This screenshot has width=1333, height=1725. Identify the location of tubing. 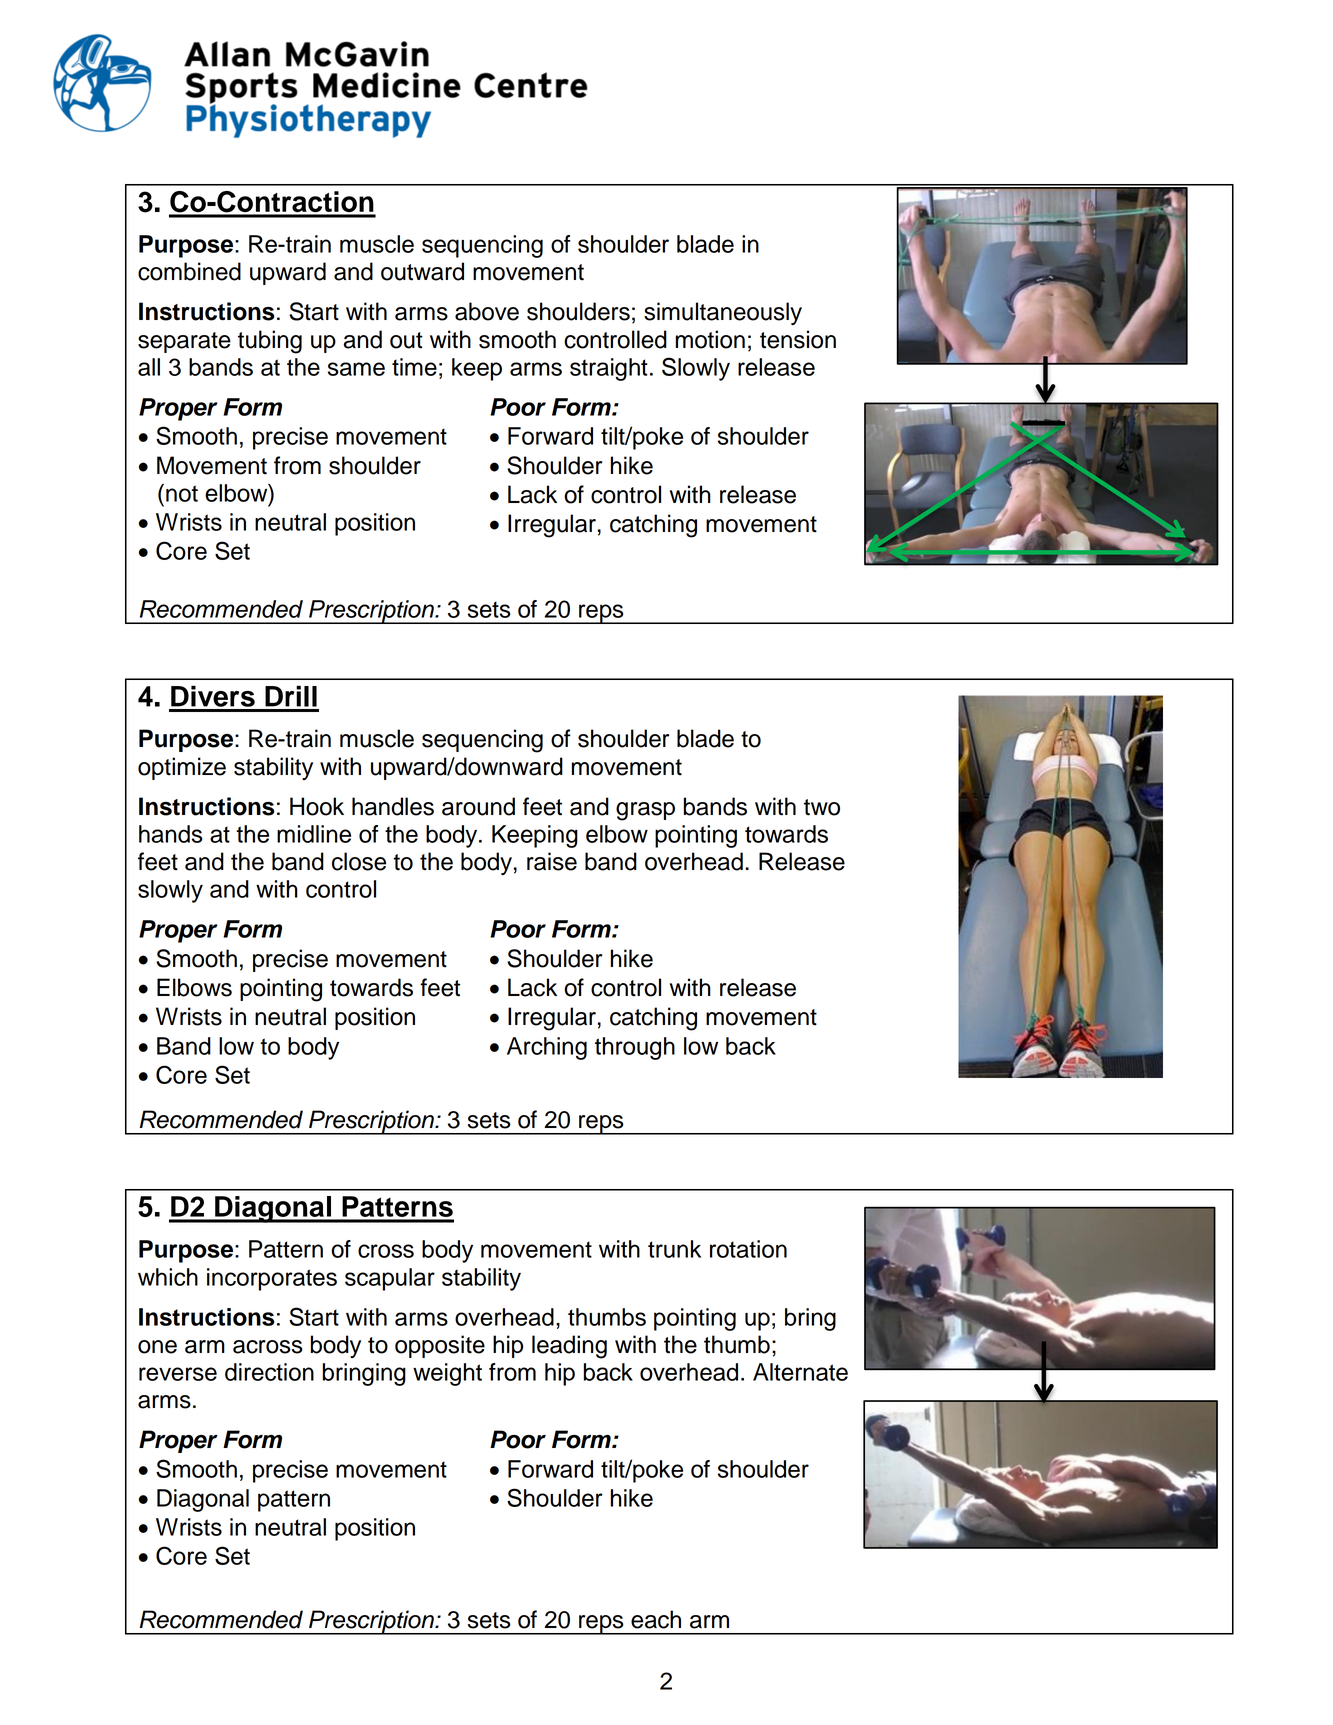
(270, 342).
